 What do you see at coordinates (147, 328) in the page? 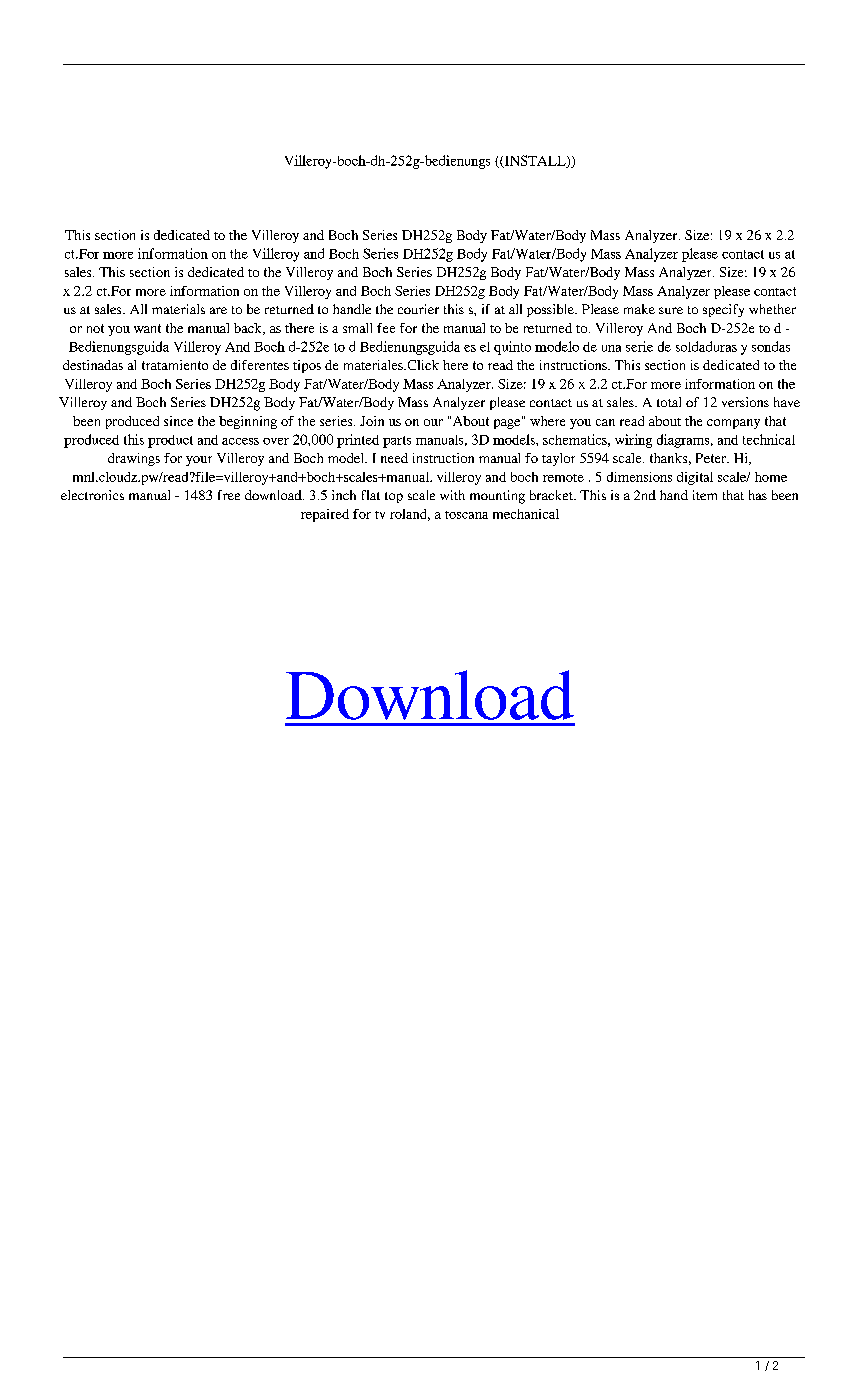
I see `want` at bounding box center [147, 328].
